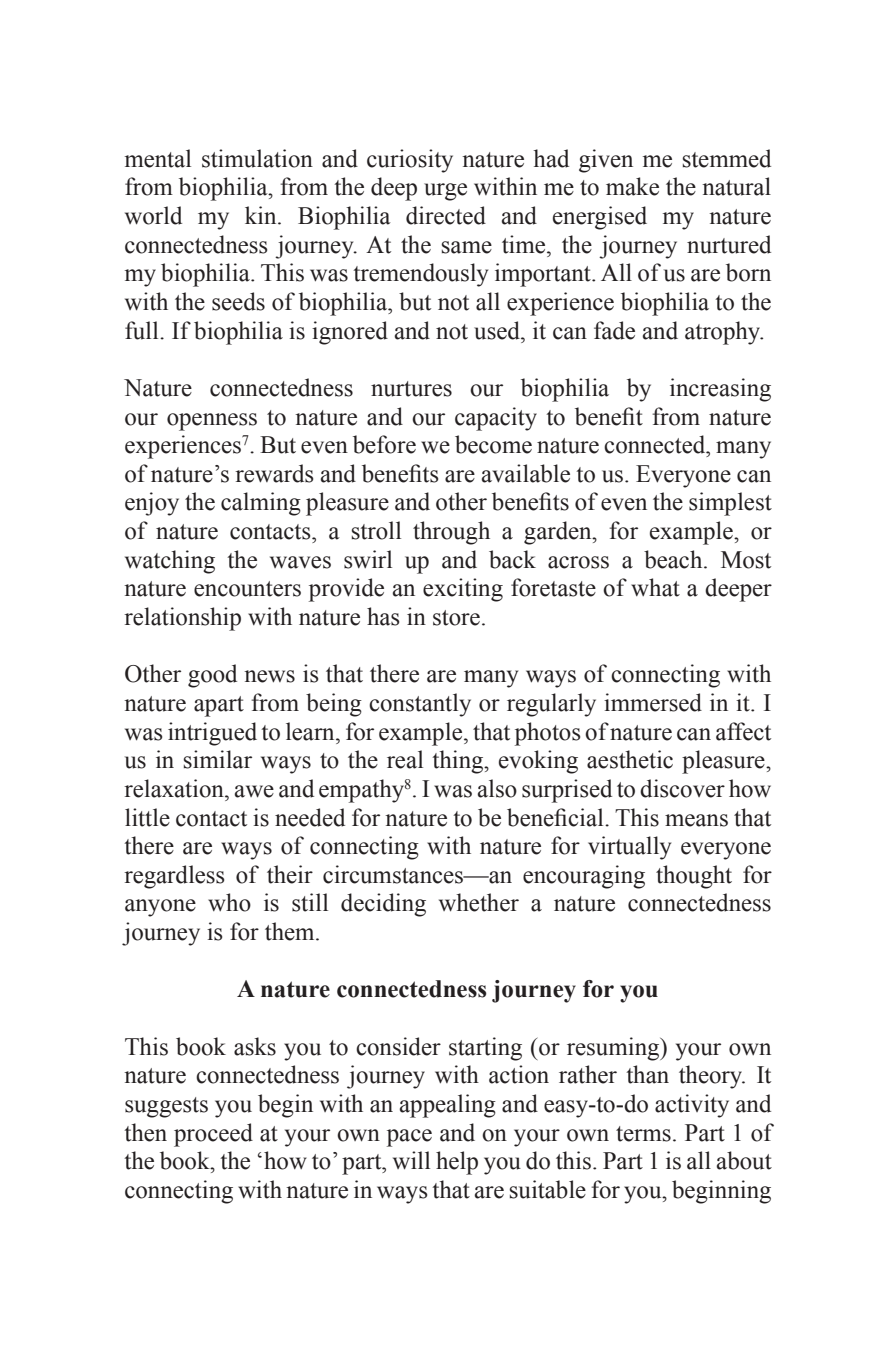 The image size is (896, 1345). I want to click on stimulation, so click(257, 158).
